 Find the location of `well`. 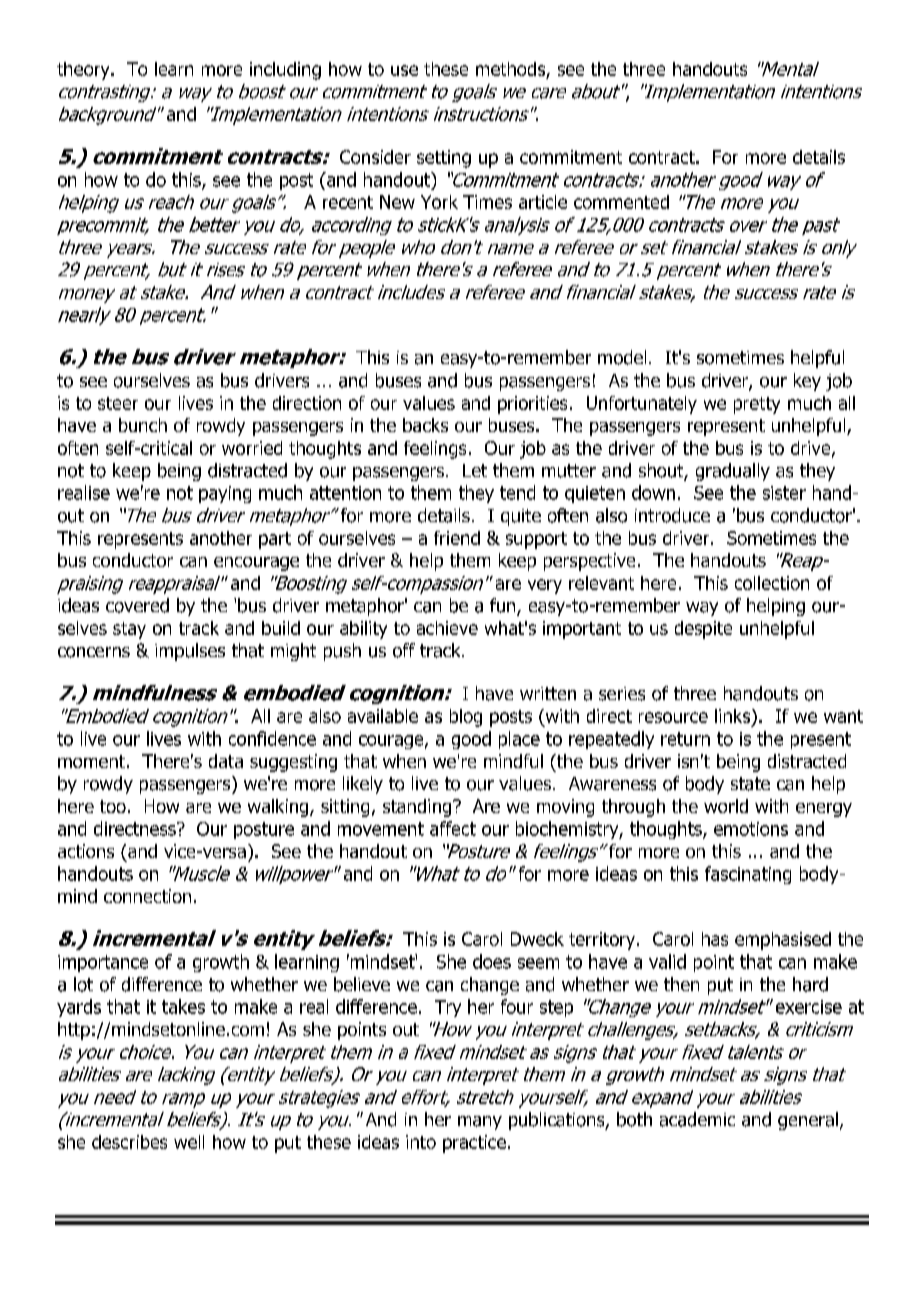

well is located at coordinates (189, 1142).
